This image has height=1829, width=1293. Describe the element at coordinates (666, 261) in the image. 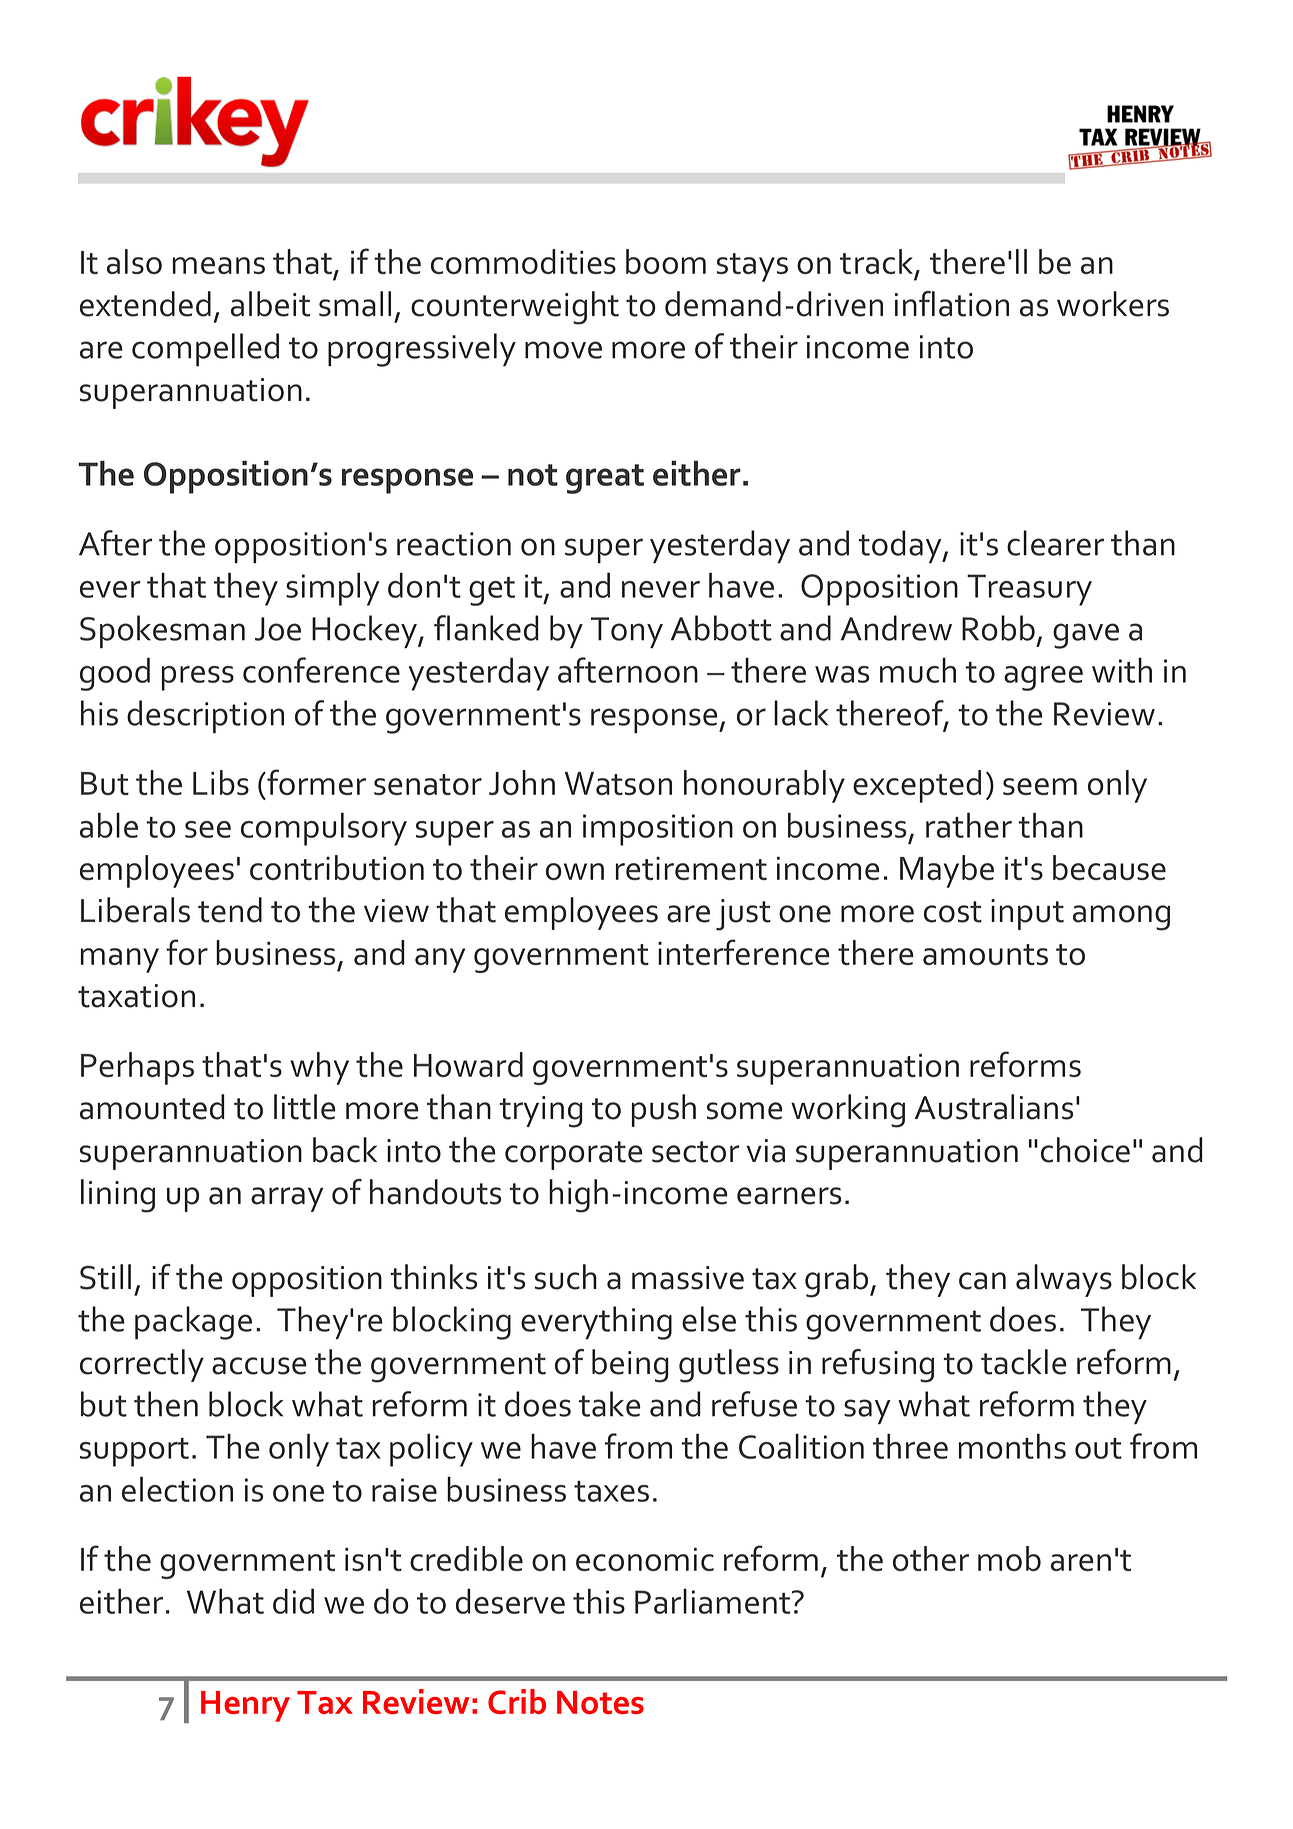

I see `boom` at that location.
